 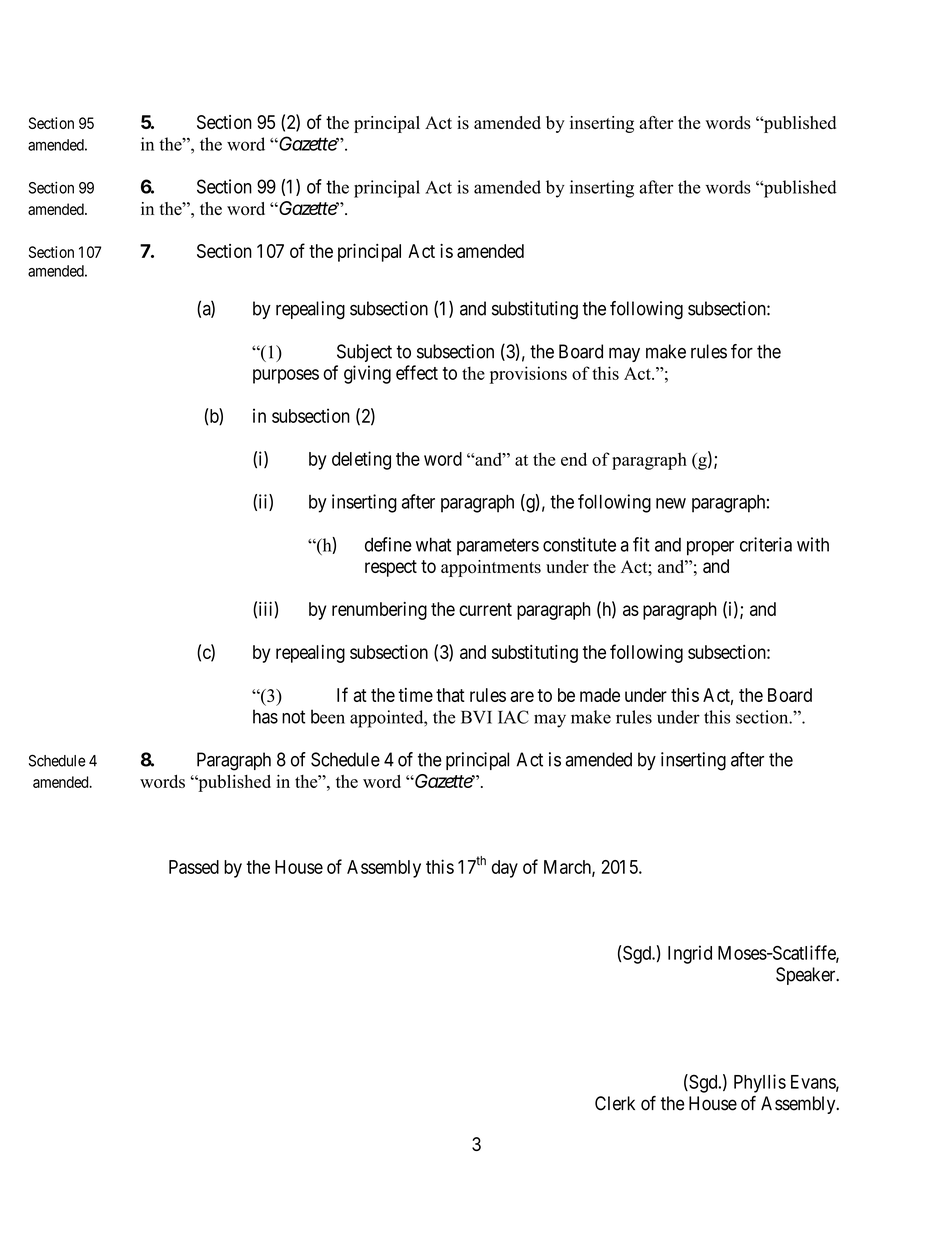 What do you see at coordinates (391, 568) in the image?
I see `respect` at bounding box center [391, 568].
